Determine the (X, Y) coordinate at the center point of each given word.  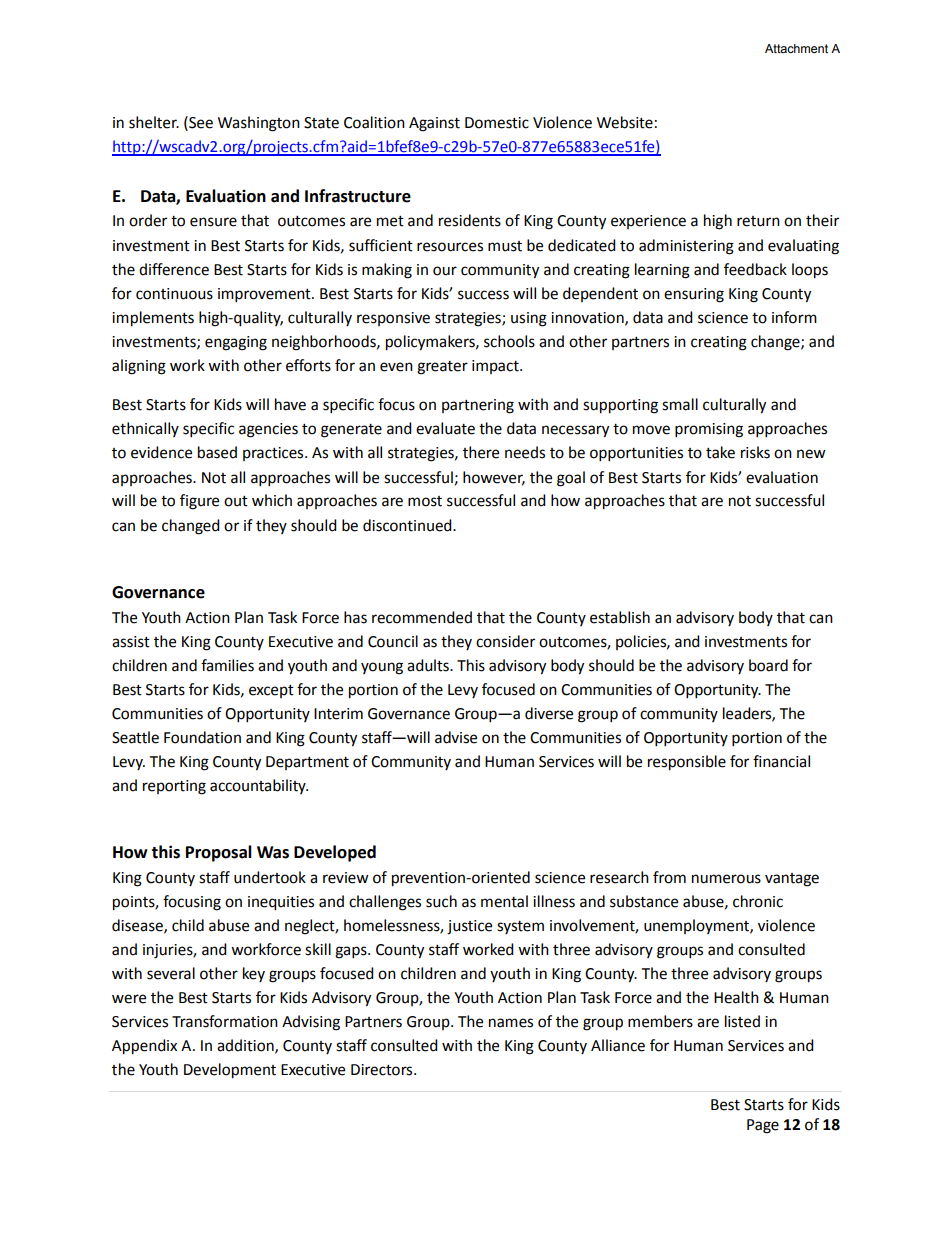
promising (709, 430)
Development (230, 1071)
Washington (259, 124)
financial (781, 761)
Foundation (202, 737)
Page (763, 1126)
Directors (383, 1070)
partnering (478, 406)
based (217, 452)
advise (456, 737)
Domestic (497, 123)
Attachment (796, 48)
